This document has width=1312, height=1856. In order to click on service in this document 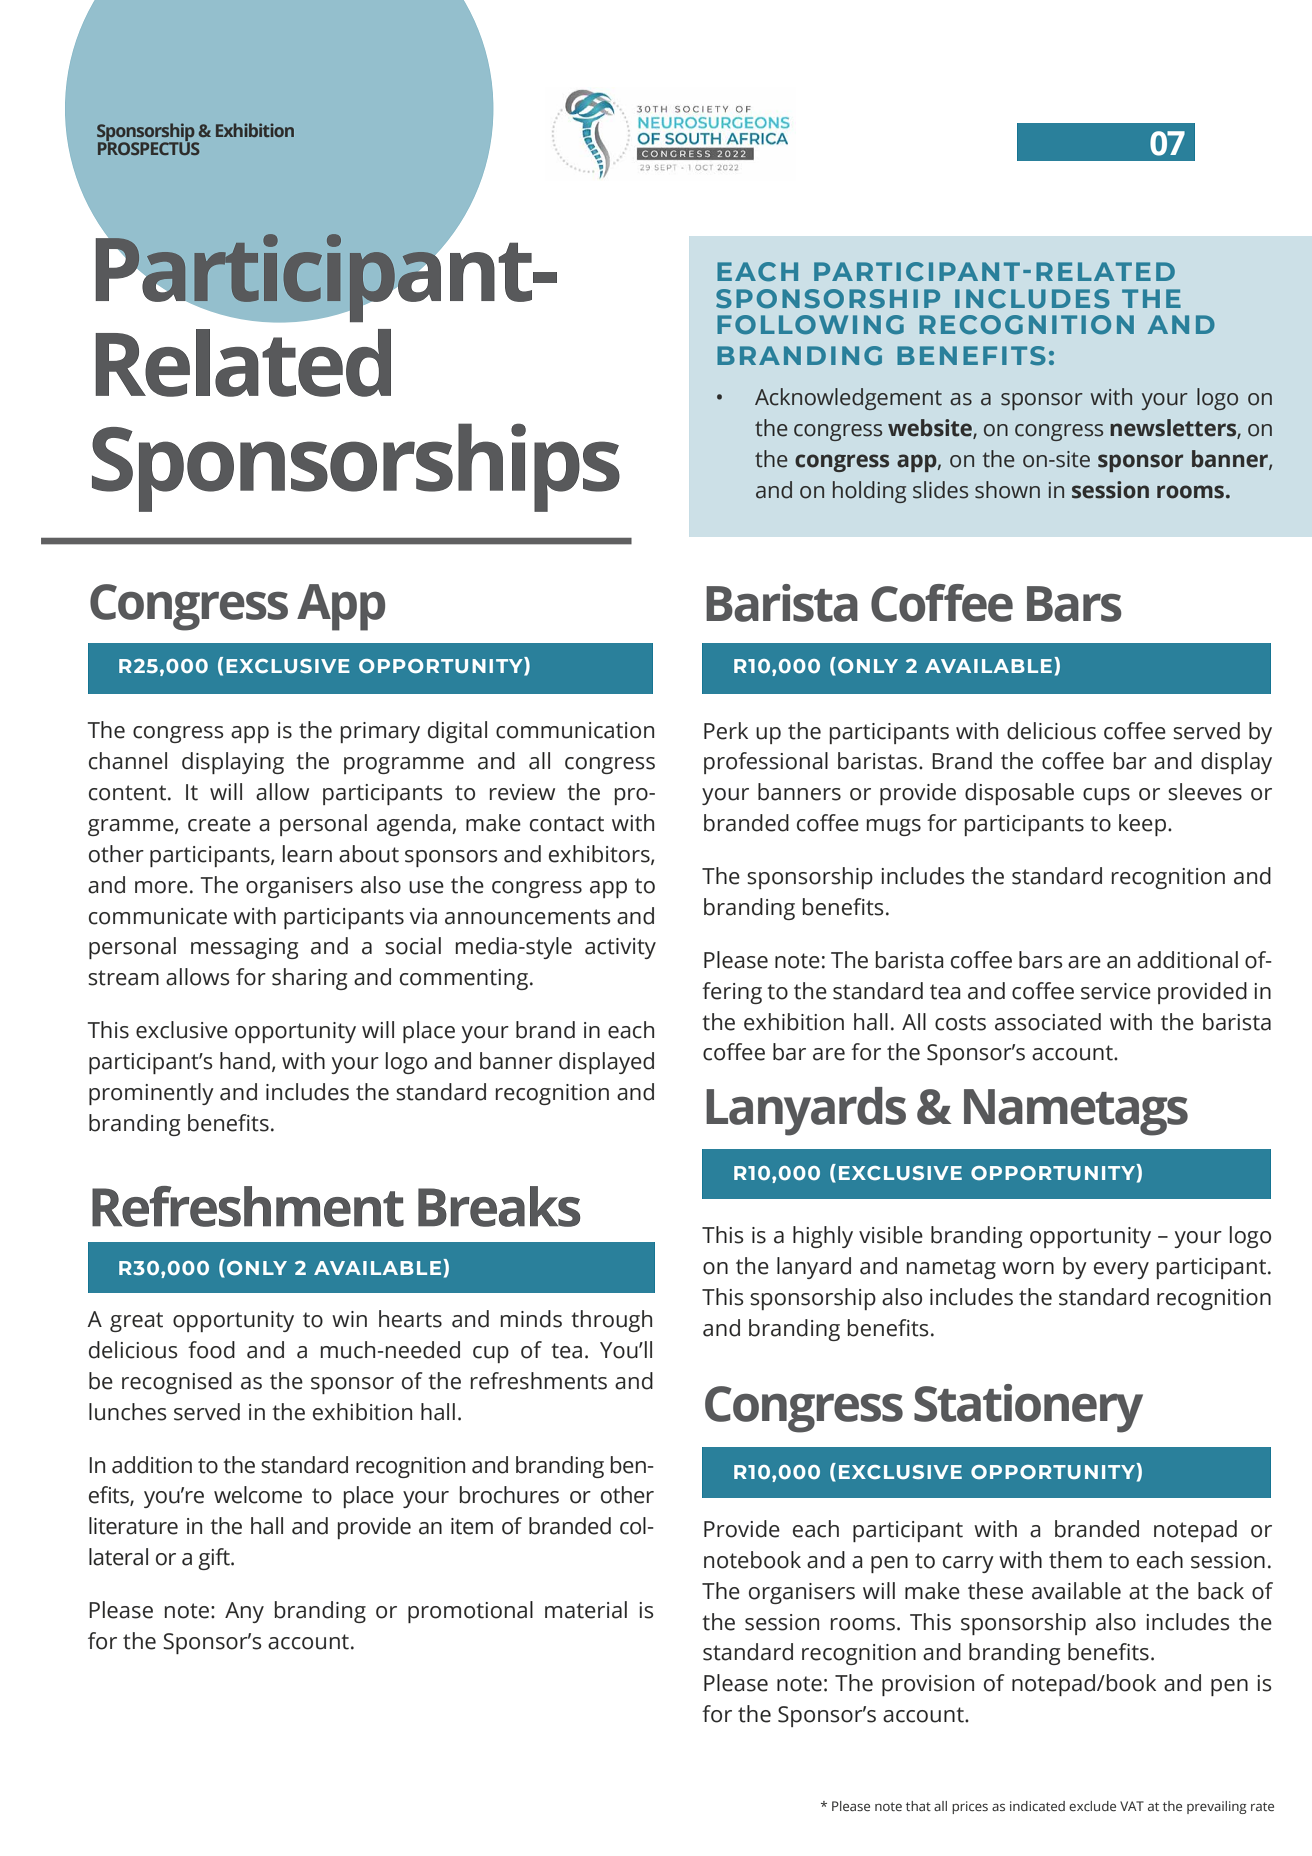, I will do `click(1116, 991)`.
